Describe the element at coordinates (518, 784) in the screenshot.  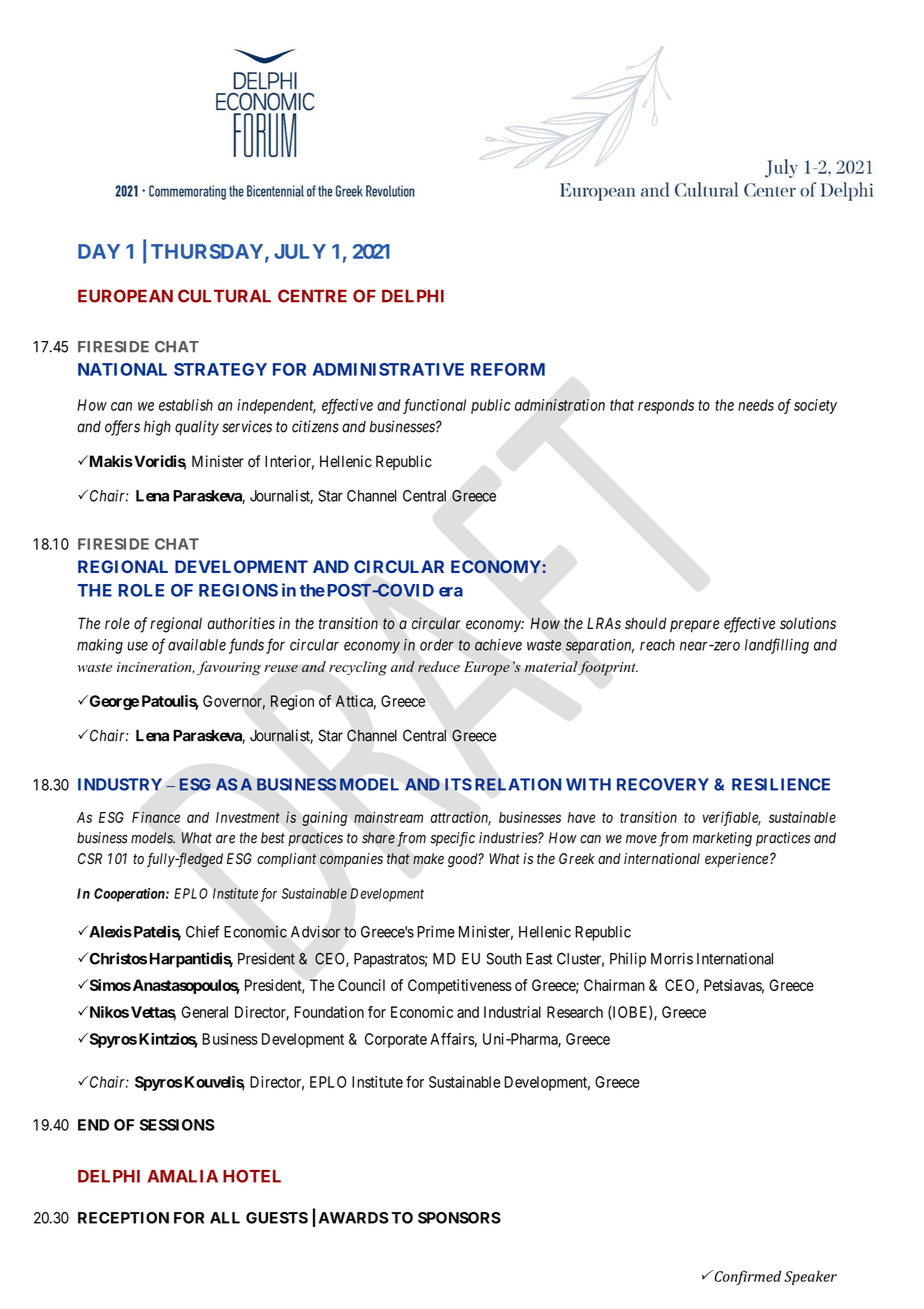
I see `RELATION` at that location.
